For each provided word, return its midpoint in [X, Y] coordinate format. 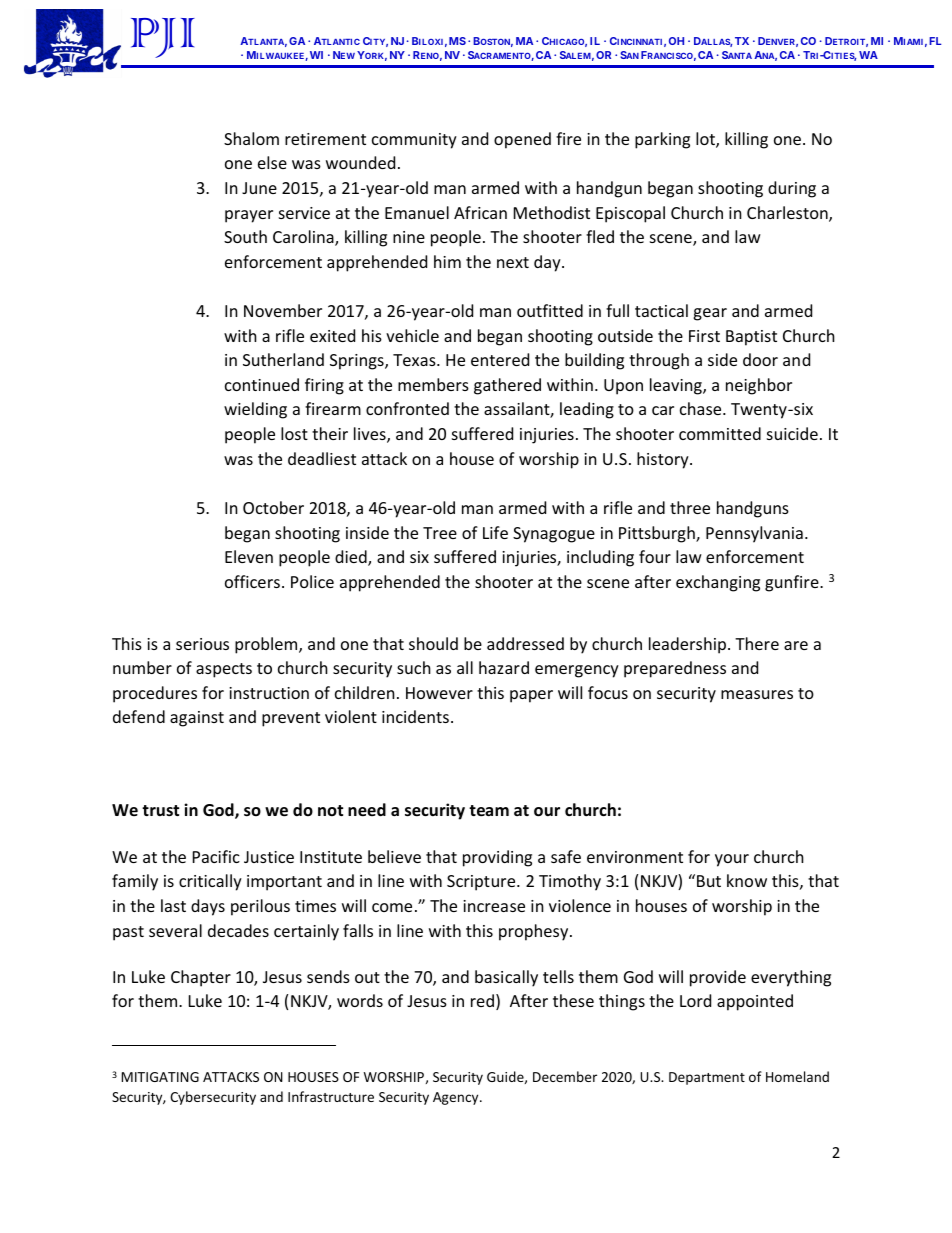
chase [702, 408]
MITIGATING [160, 1077]
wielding [255, 410]
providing [497, 858]
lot [706, 140]
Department [707, 1078]
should [433, 643]
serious [202, 644]
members [433, 384]
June [259, 188]
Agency [457, 1098]
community [414, 141]
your [732, 860]
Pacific [216, 856]
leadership [689, 645]
